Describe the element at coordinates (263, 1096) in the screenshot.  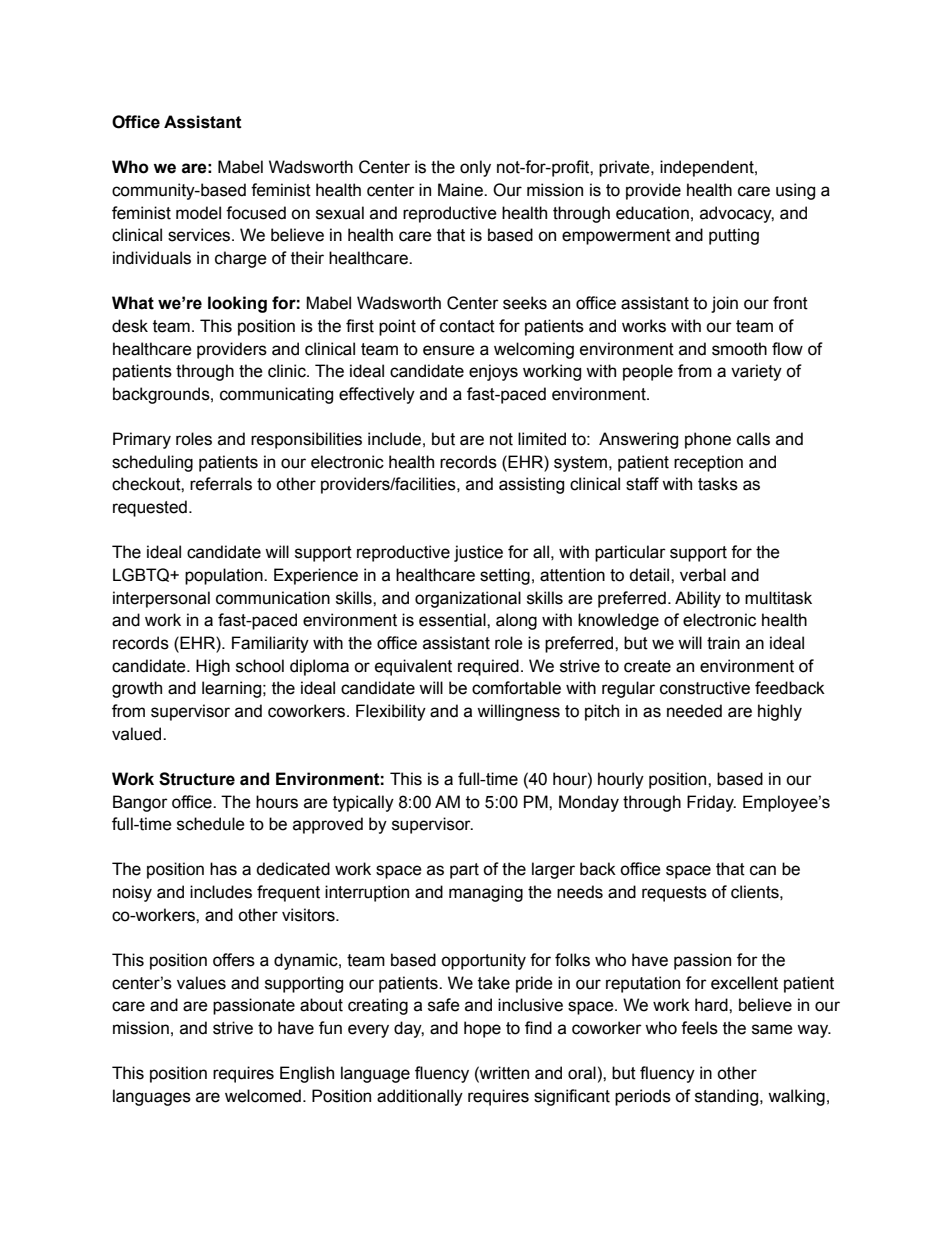
I see `welcomed` at that location.
